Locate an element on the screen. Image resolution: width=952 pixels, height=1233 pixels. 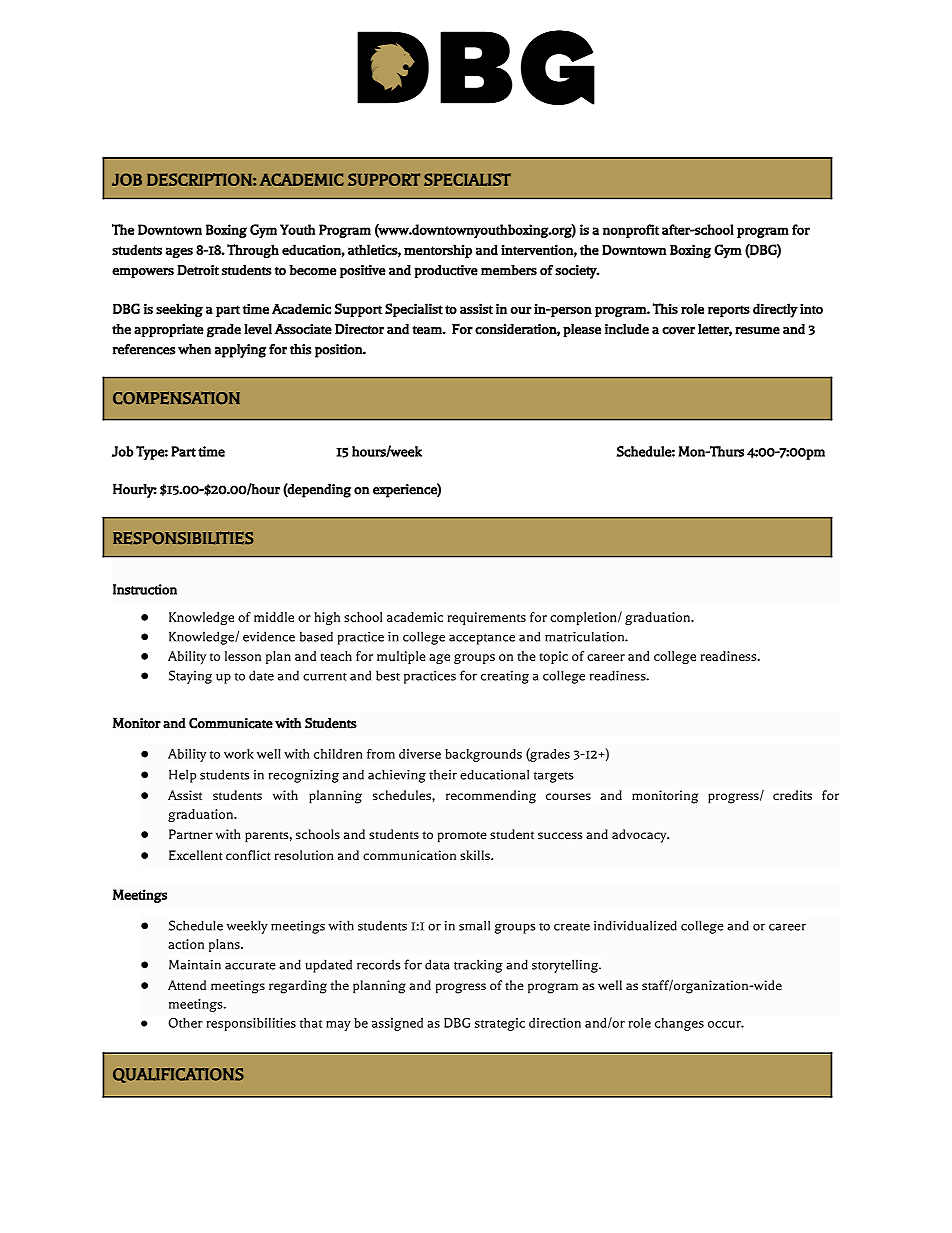
advocacy is located at coordinates (640, 836).
